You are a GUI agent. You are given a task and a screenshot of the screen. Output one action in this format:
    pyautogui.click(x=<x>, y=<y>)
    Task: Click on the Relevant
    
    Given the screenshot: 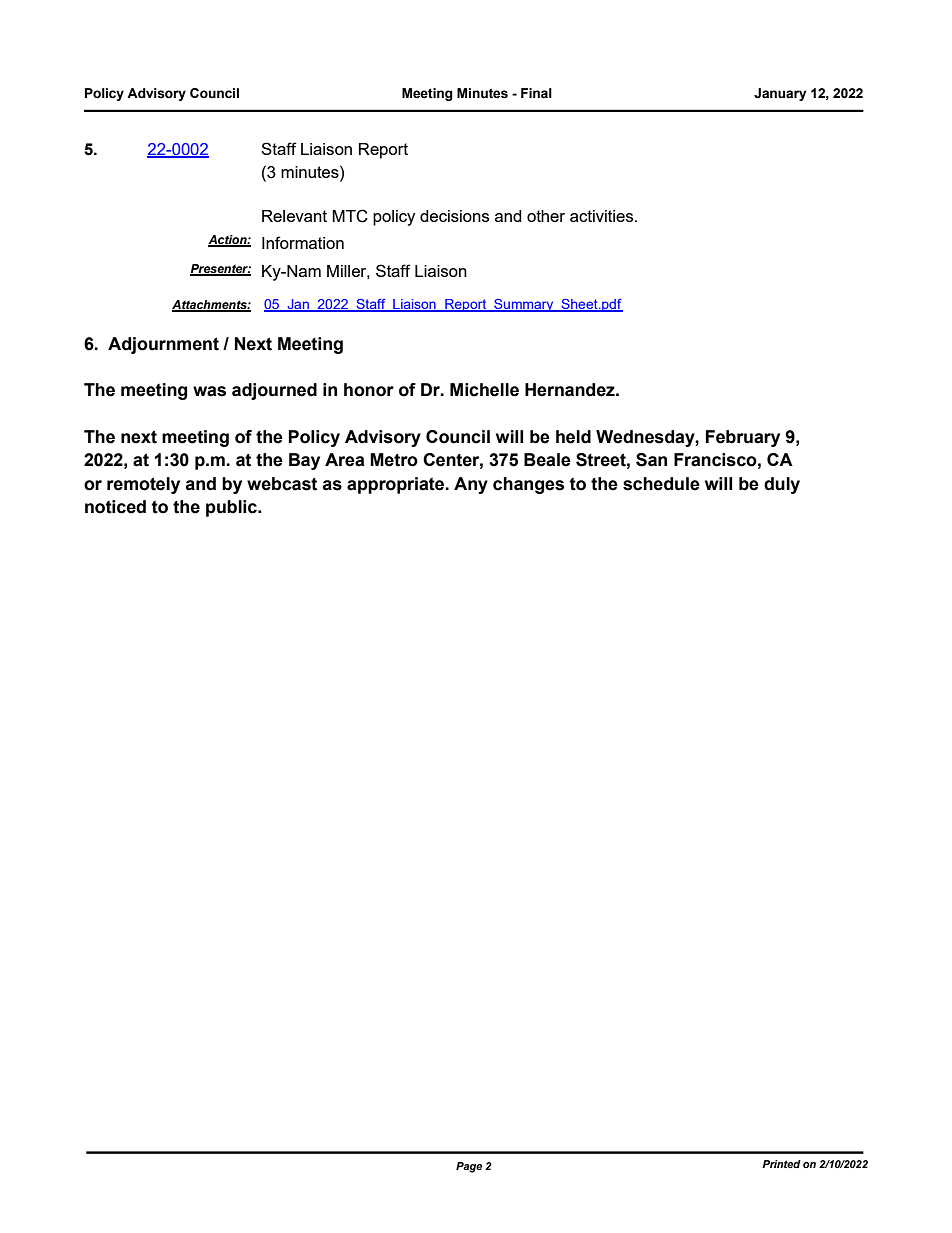 What is the action you would take?
    pyautogui.click(x=294, y=216)
